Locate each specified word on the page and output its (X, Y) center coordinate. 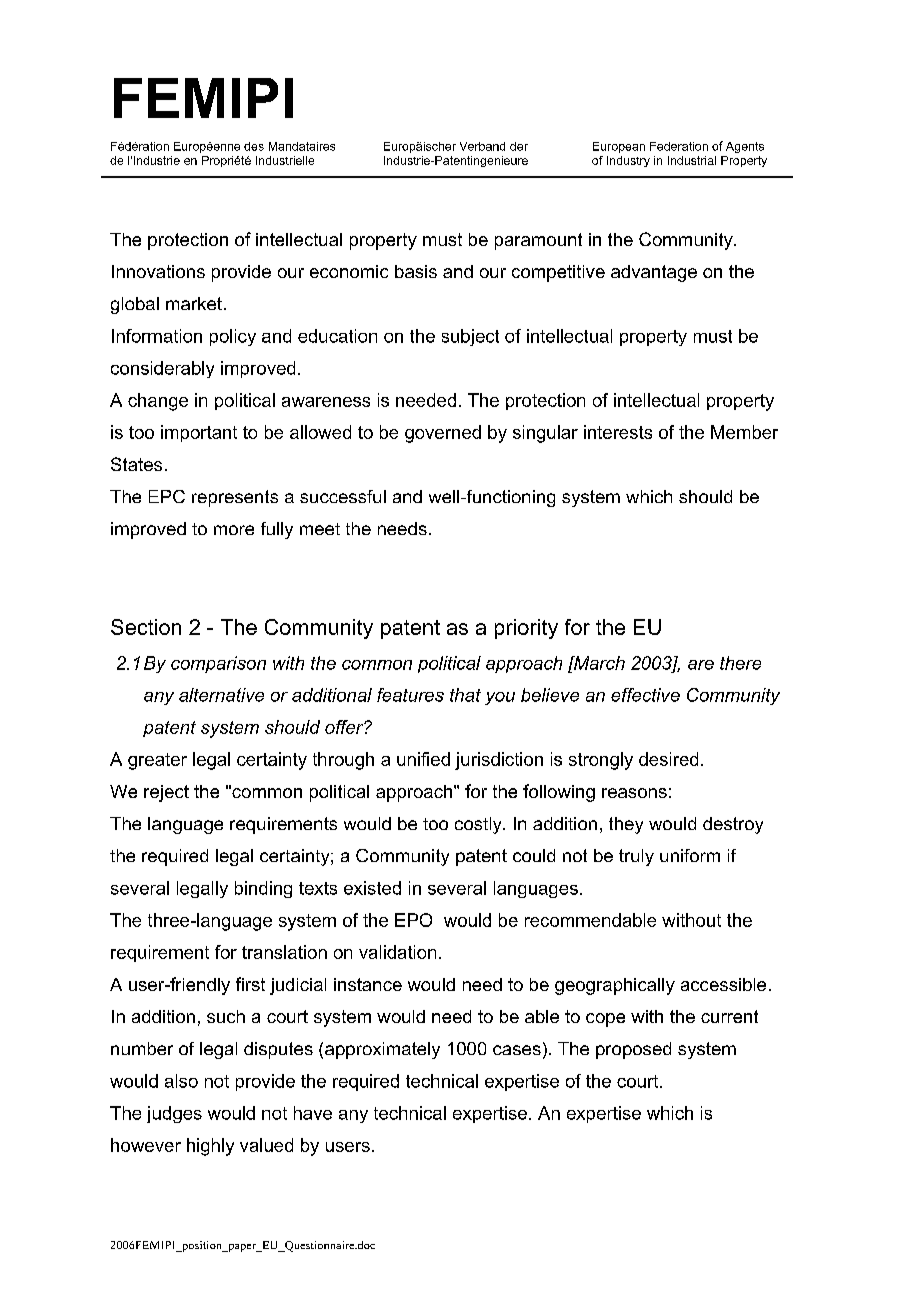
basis (416, 271)
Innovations (158, 271)
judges (174, 1114)
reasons (634, 793)
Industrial (692, 160)
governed (443, 434)
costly (479, 825)
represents (235, 498)
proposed (633, 1050)
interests (618, 432)
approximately (382, 1050)
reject (166, 793)
